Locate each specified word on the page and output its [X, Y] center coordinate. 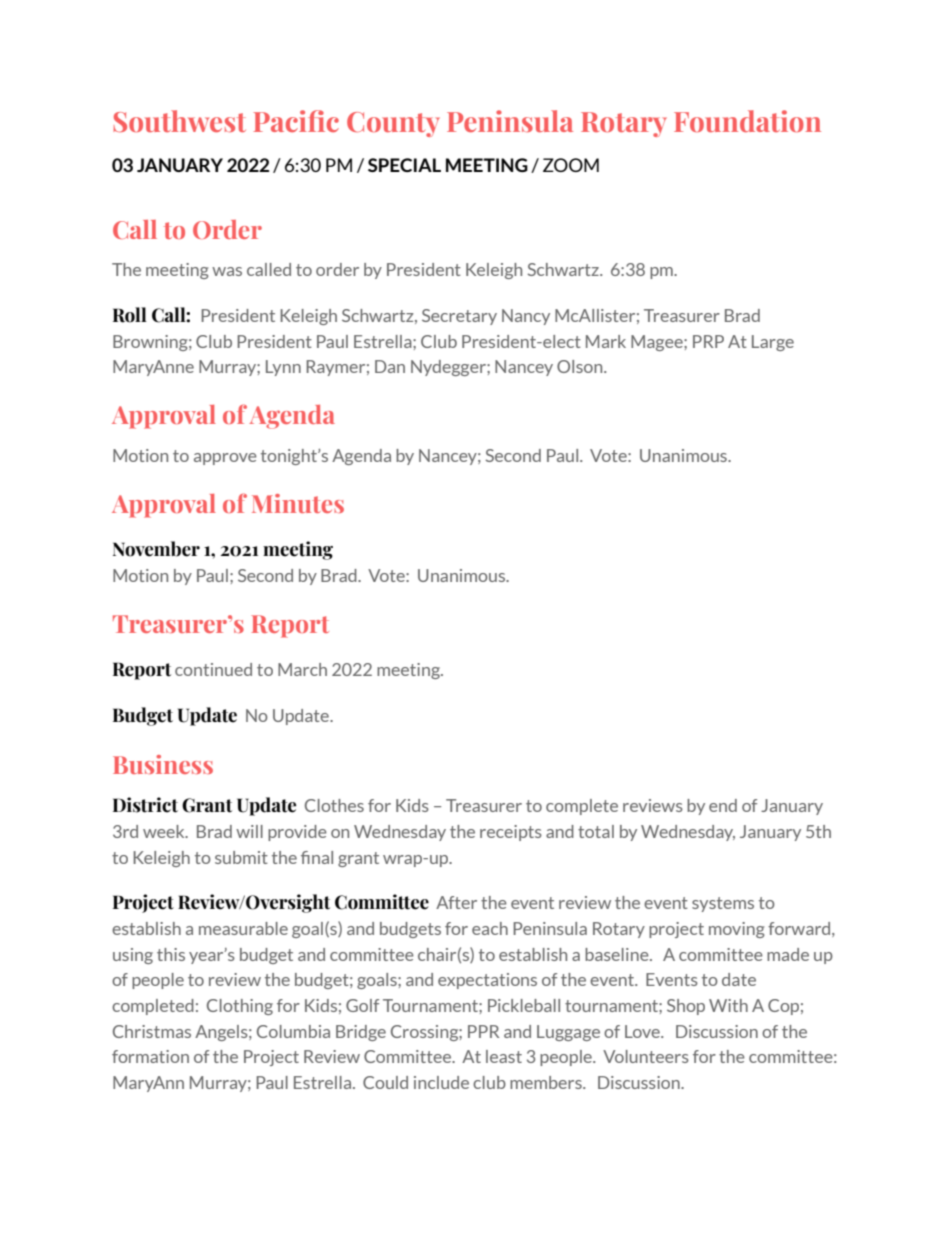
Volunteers [646, 1056]
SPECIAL [404, 165]
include [441, 1082]
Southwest [179, 121]
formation [150, 1056]
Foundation [747, 121]
